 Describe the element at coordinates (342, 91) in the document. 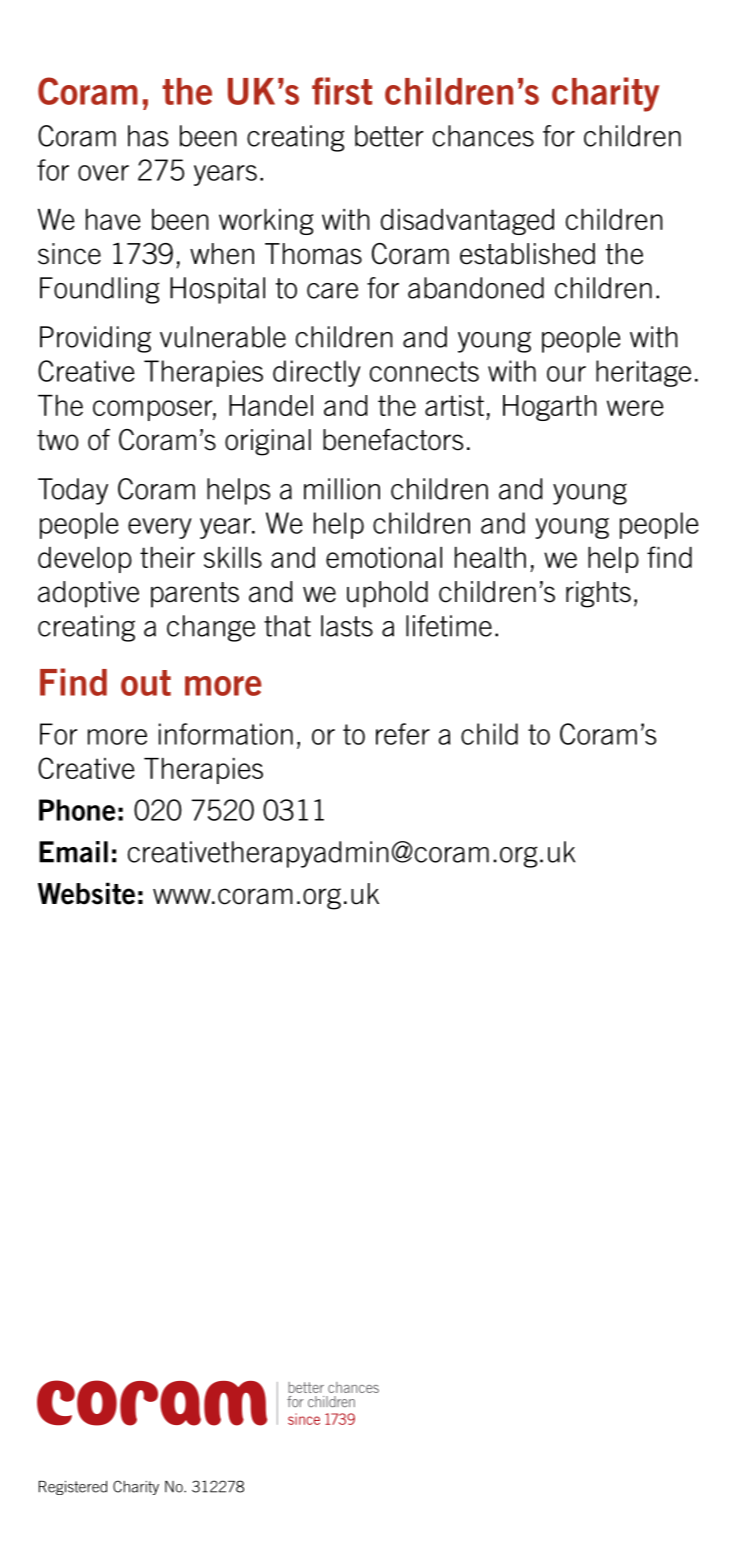

I see `first` at that location.
